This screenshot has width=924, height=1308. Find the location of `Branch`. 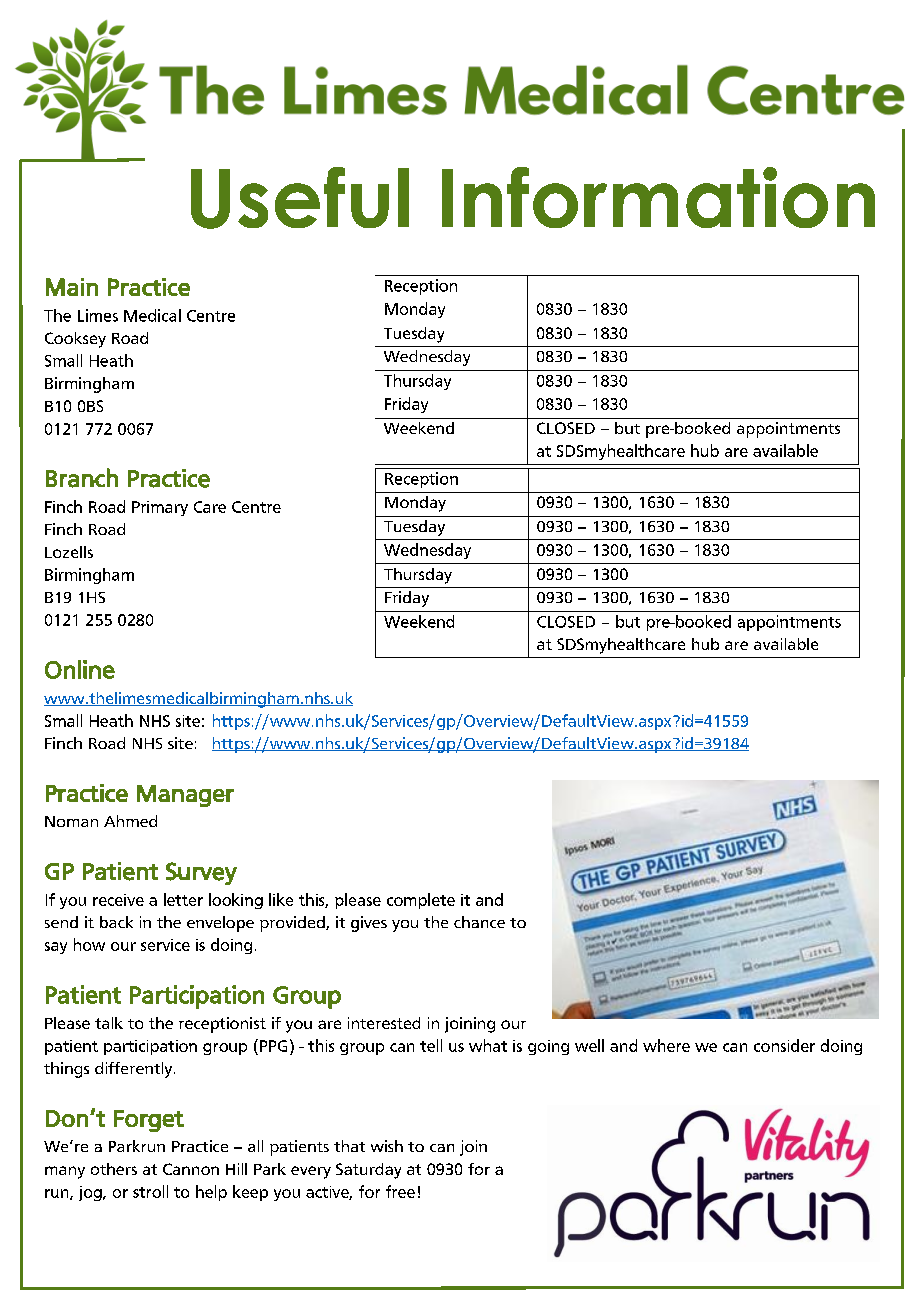

Branch is located at coordinates (82, 478).
